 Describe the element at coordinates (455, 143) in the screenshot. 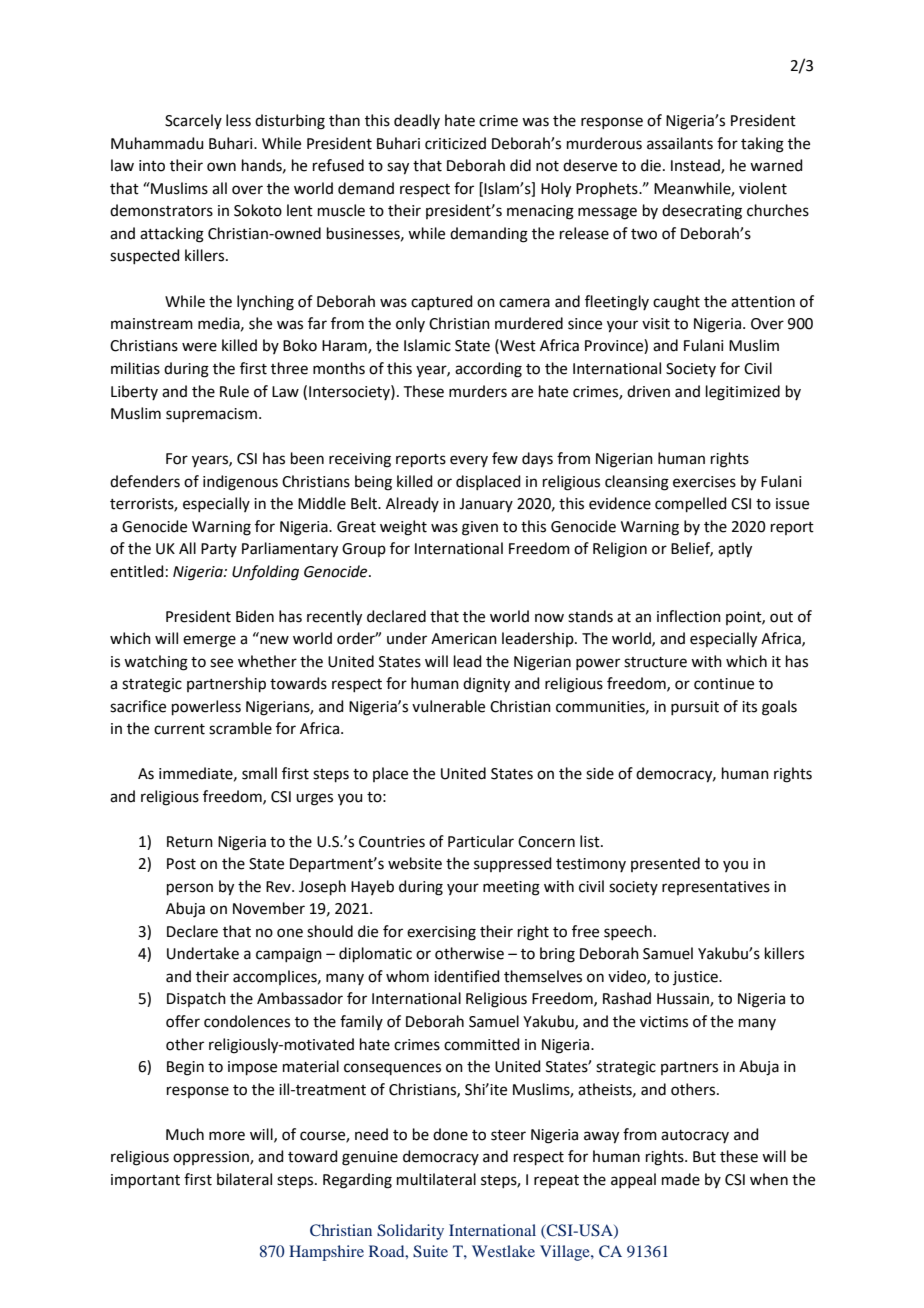

I see `criticized` at that location.
